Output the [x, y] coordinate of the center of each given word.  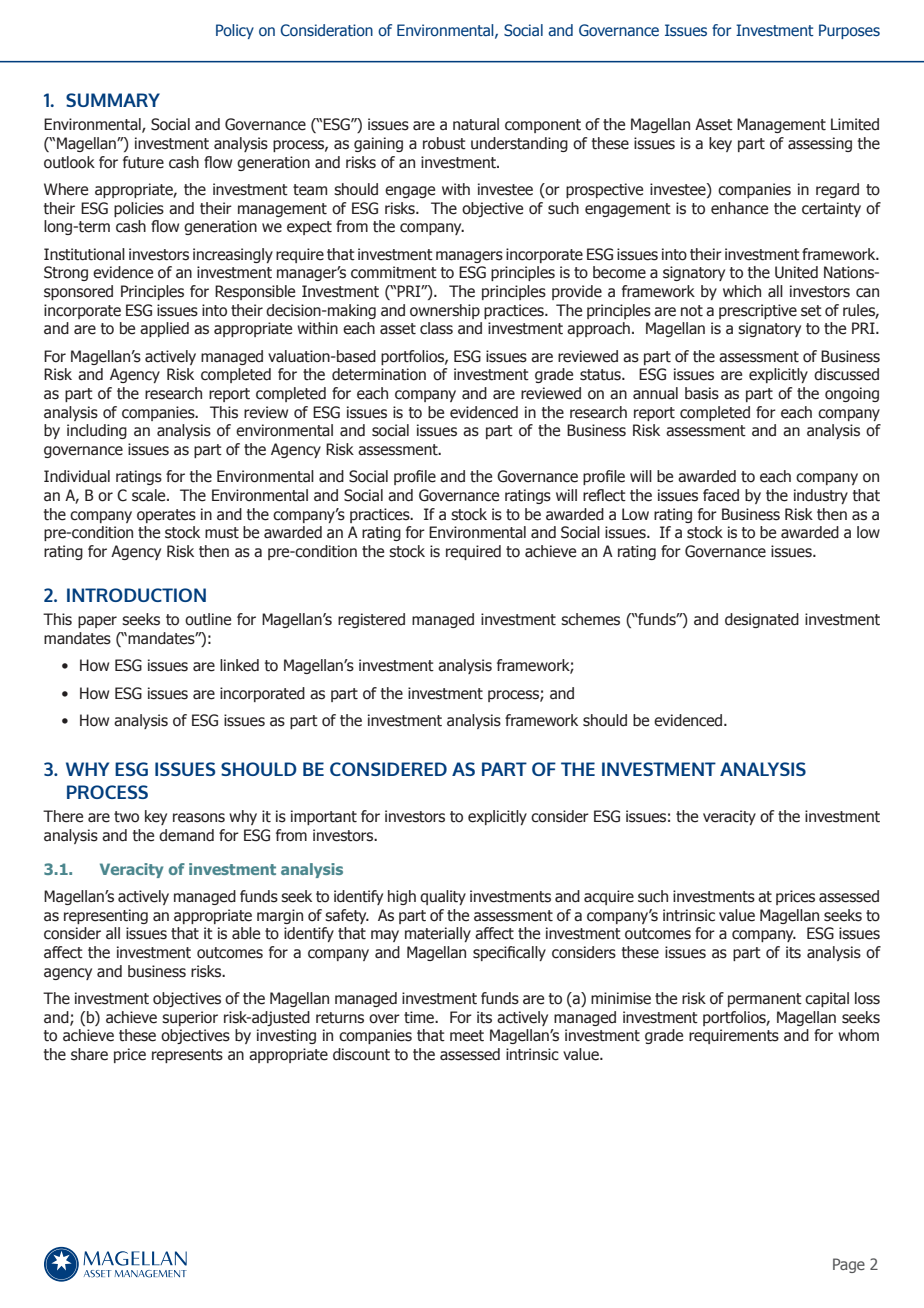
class [436, 328]
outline [208, 619]
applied [164, 329]
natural [476, 124]
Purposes [849, 31]
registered [371, 620]
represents [187, 1056]
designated [762, 620]
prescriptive [758, 311]
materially [438, 934]
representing [106, 916]
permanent [765, 1000]
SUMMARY [113, 100]
